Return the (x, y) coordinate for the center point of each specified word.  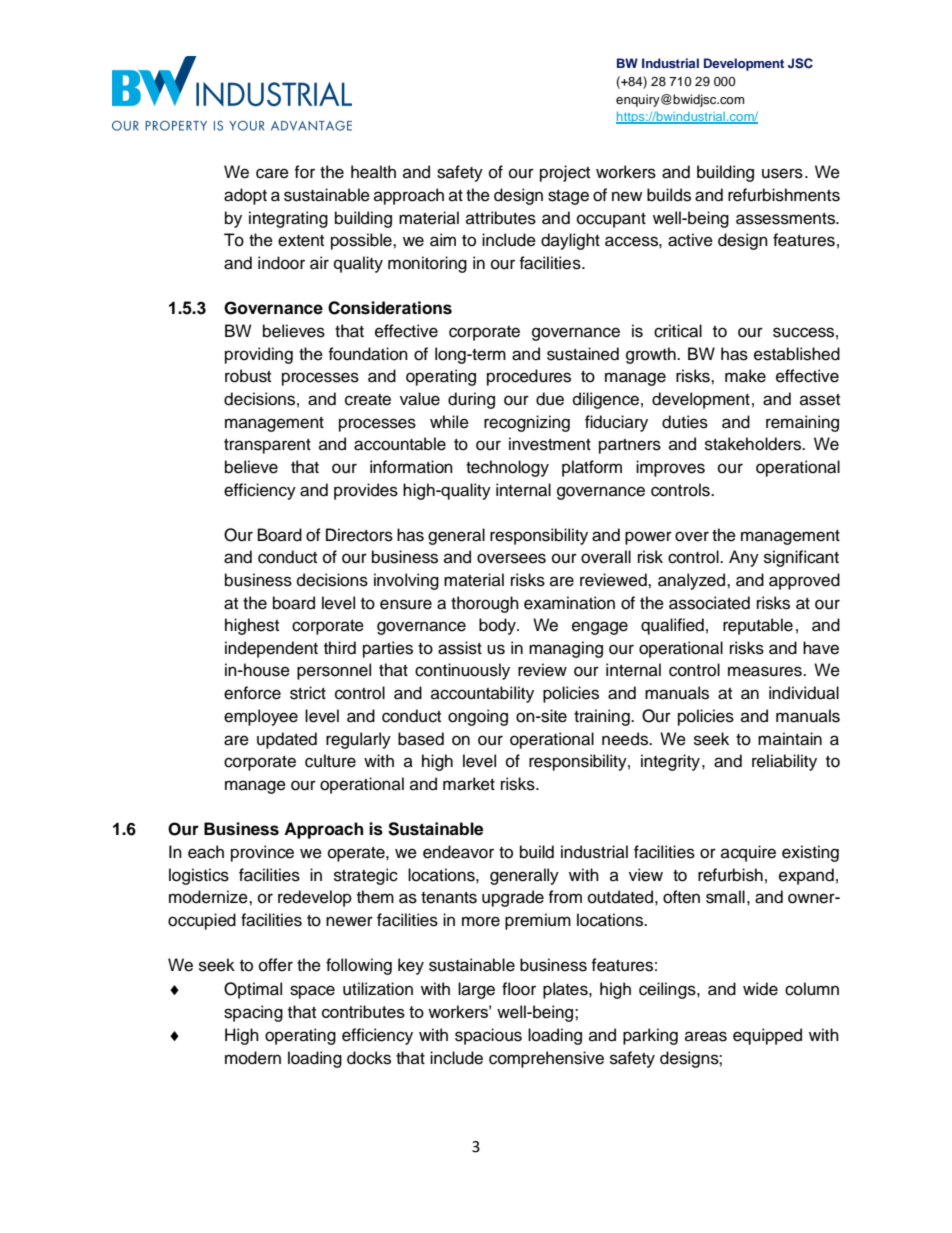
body (498, 626)
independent (271, 649)
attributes (501, 218)
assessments (787, 219)
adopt (245, 196)
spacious (488, 1036)
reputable (758, 626)
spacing (253, 1013)
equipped (767, 1036)
